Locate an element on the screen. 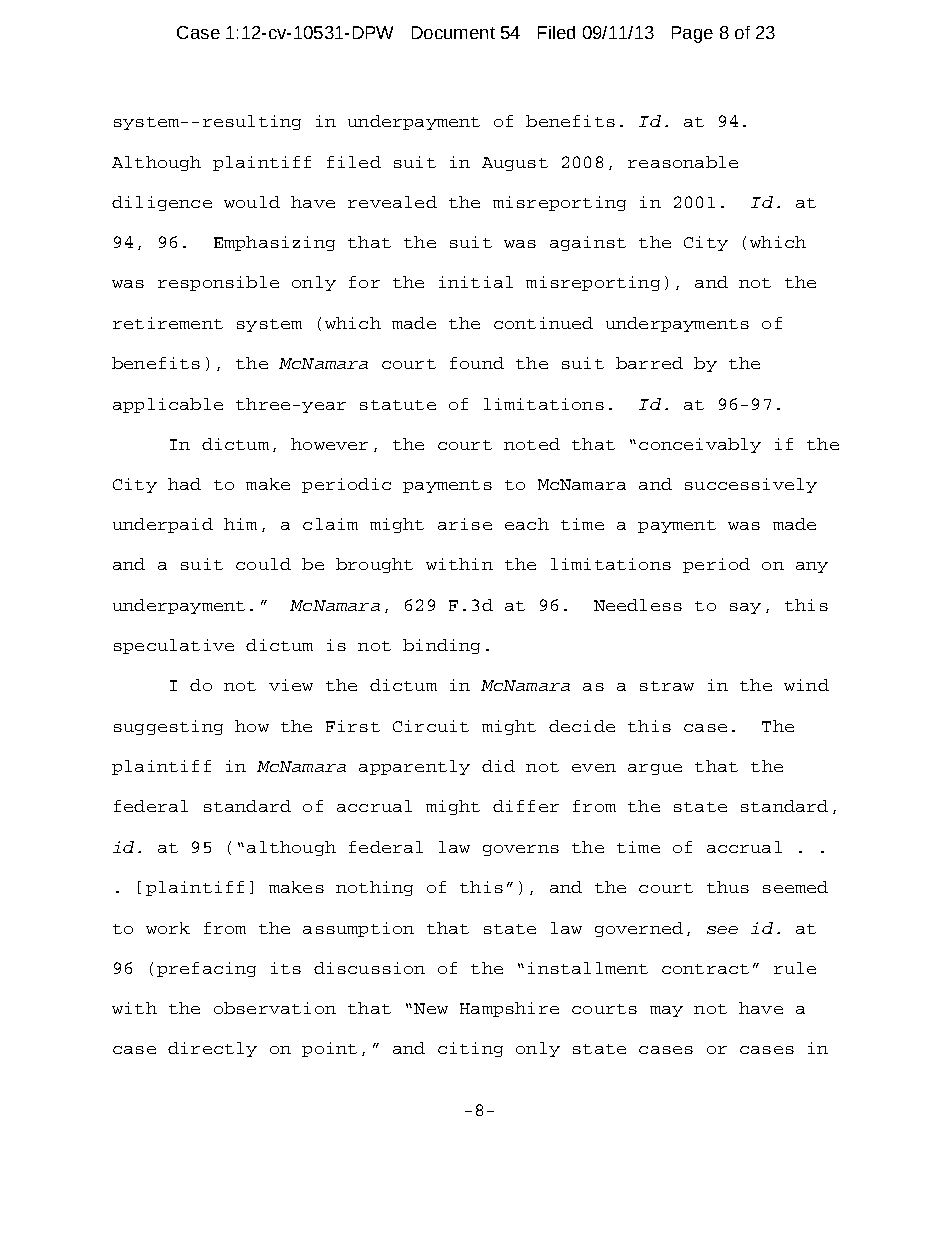  had is located at coordinates (184, 484).
